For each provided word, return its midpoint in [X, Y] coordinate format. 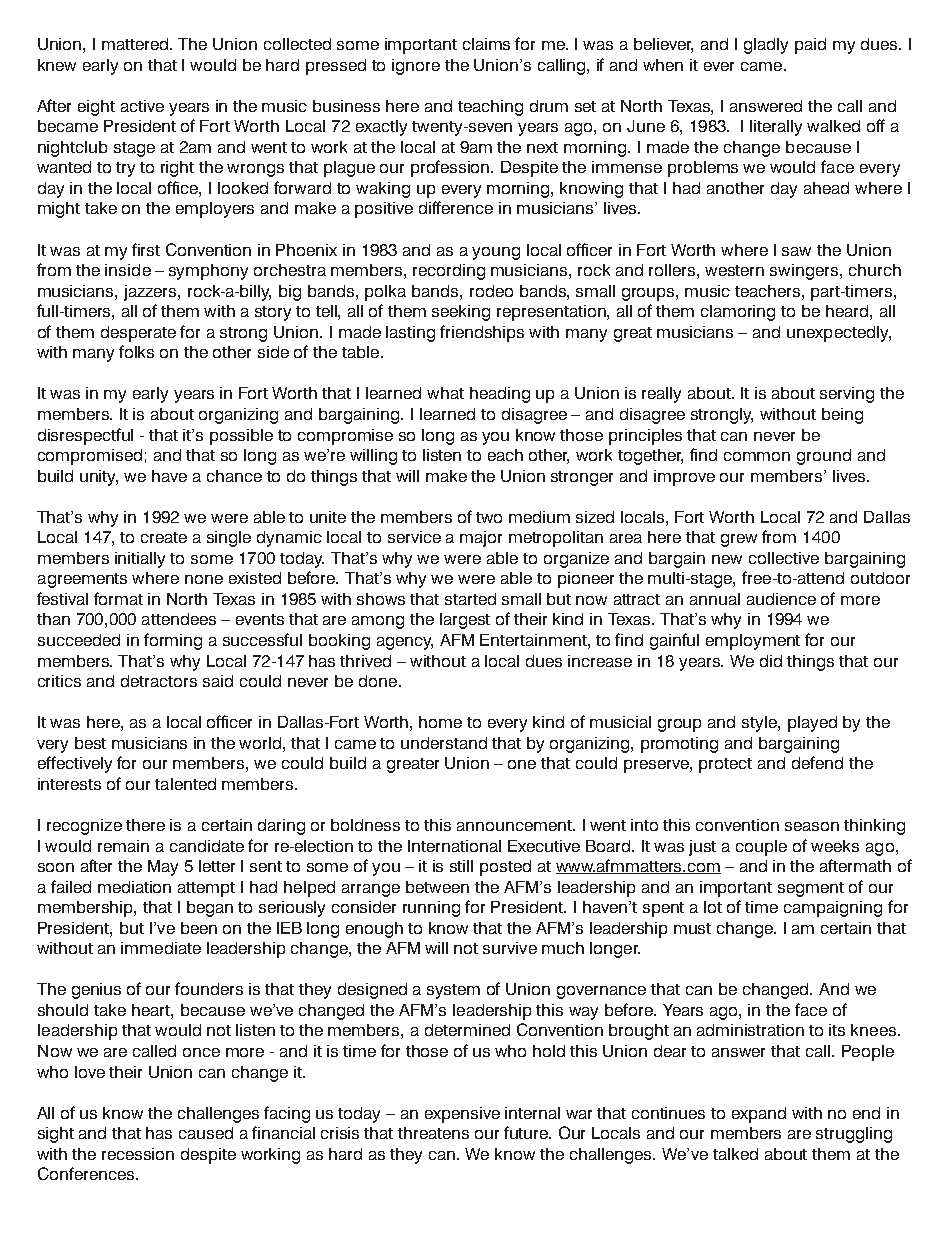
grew [739, 540]
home [440, 722]
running [431, 909]
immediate [161, 948]
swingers [805, 272]
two [489, 517]
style [760, 724]
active [142, 106]
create [164, 537]
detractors [159, 681]
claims [486, 44]
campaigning [833, 909]
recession [138, 1154]
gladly [766, 46]
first [146, 249]
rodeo [491, 291]
